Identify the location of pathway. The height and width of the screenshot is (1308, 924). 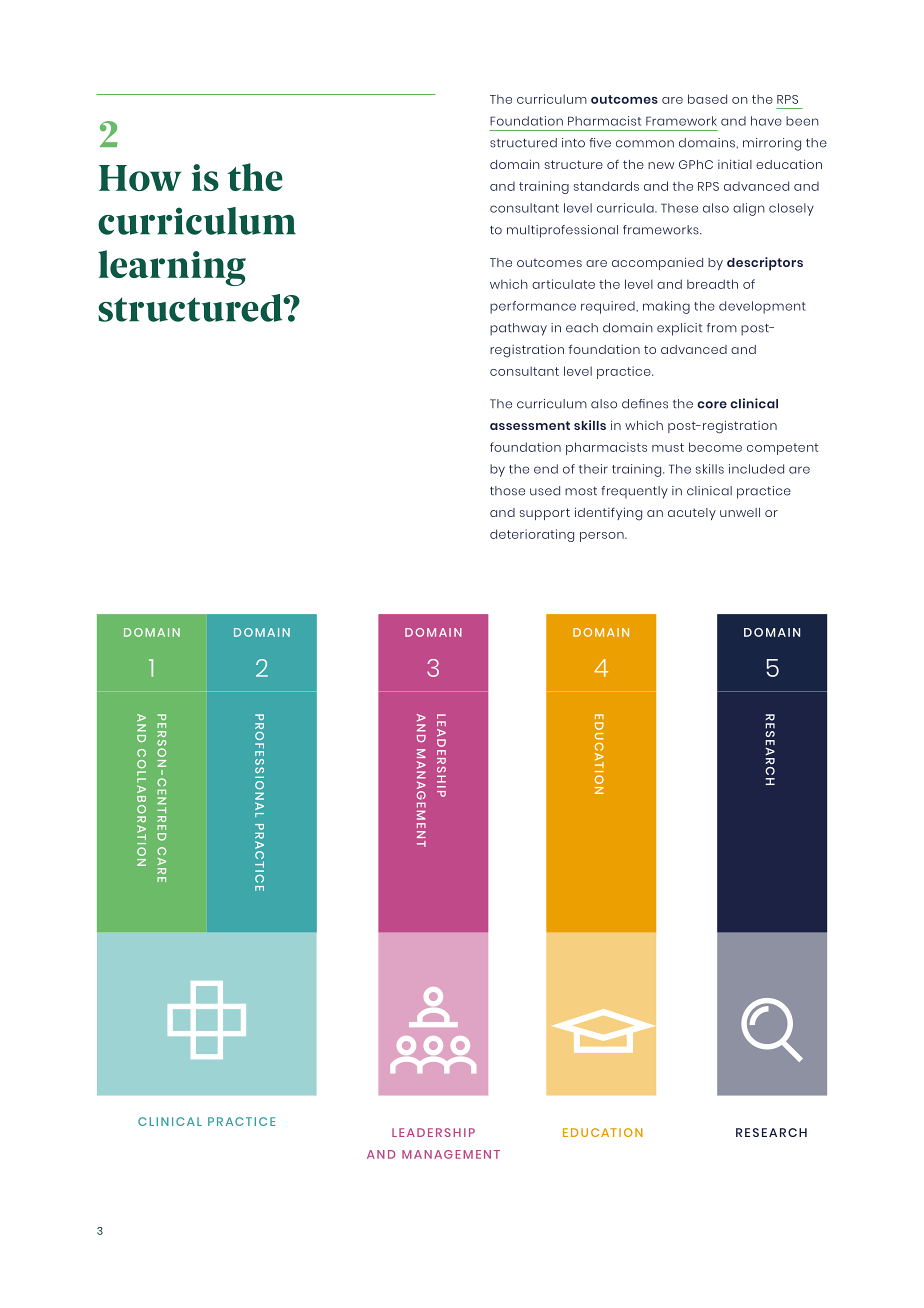
(518, 329).
